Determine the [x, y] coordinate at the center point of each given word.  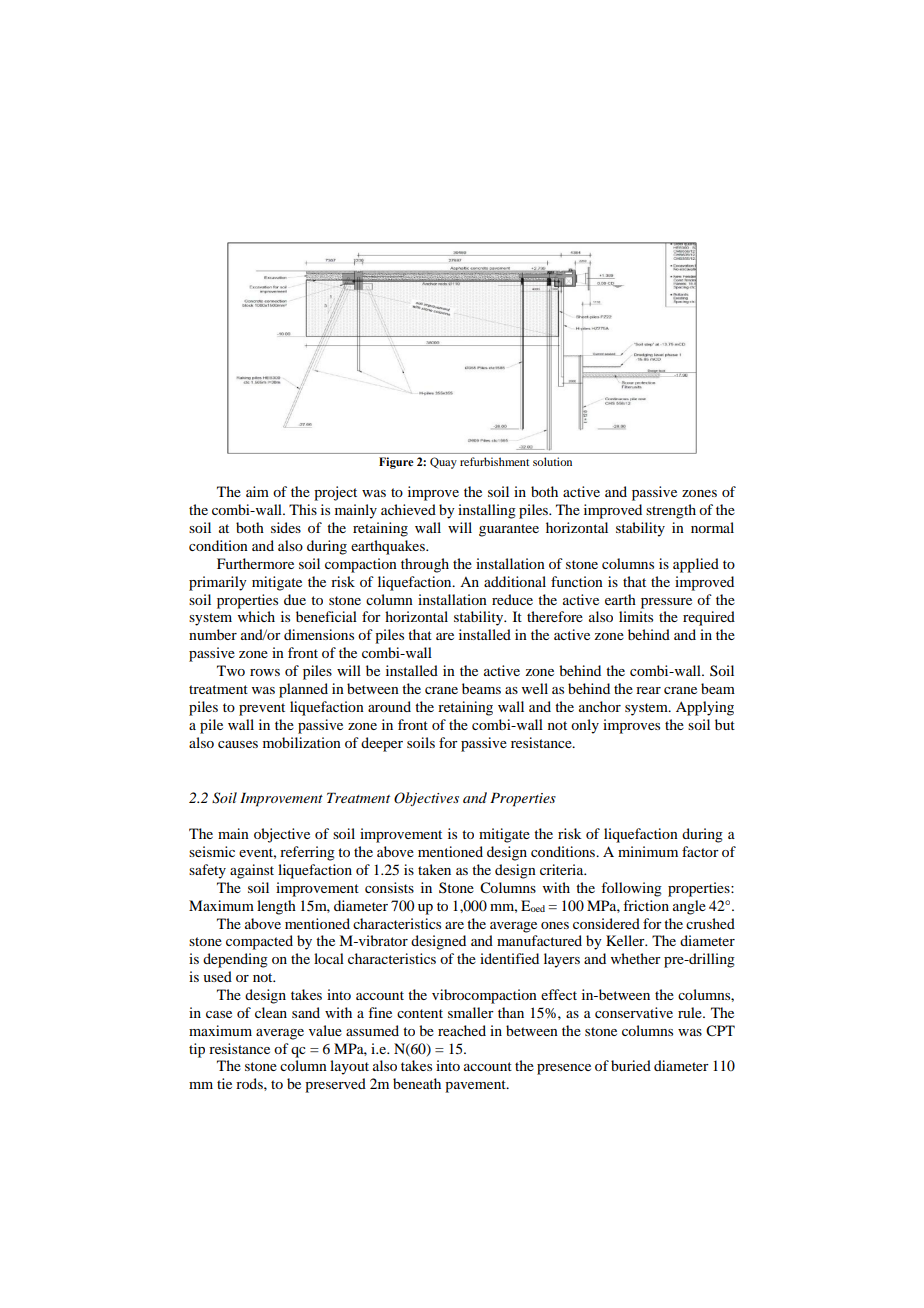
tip [197, 1050]
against [252, 871]
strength [671, 511]
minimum [648, 851]
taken [434, 869]
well [535, 688]
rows [265, 672]
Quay [443, 463]
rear [648, 690]
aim [257, 491]
